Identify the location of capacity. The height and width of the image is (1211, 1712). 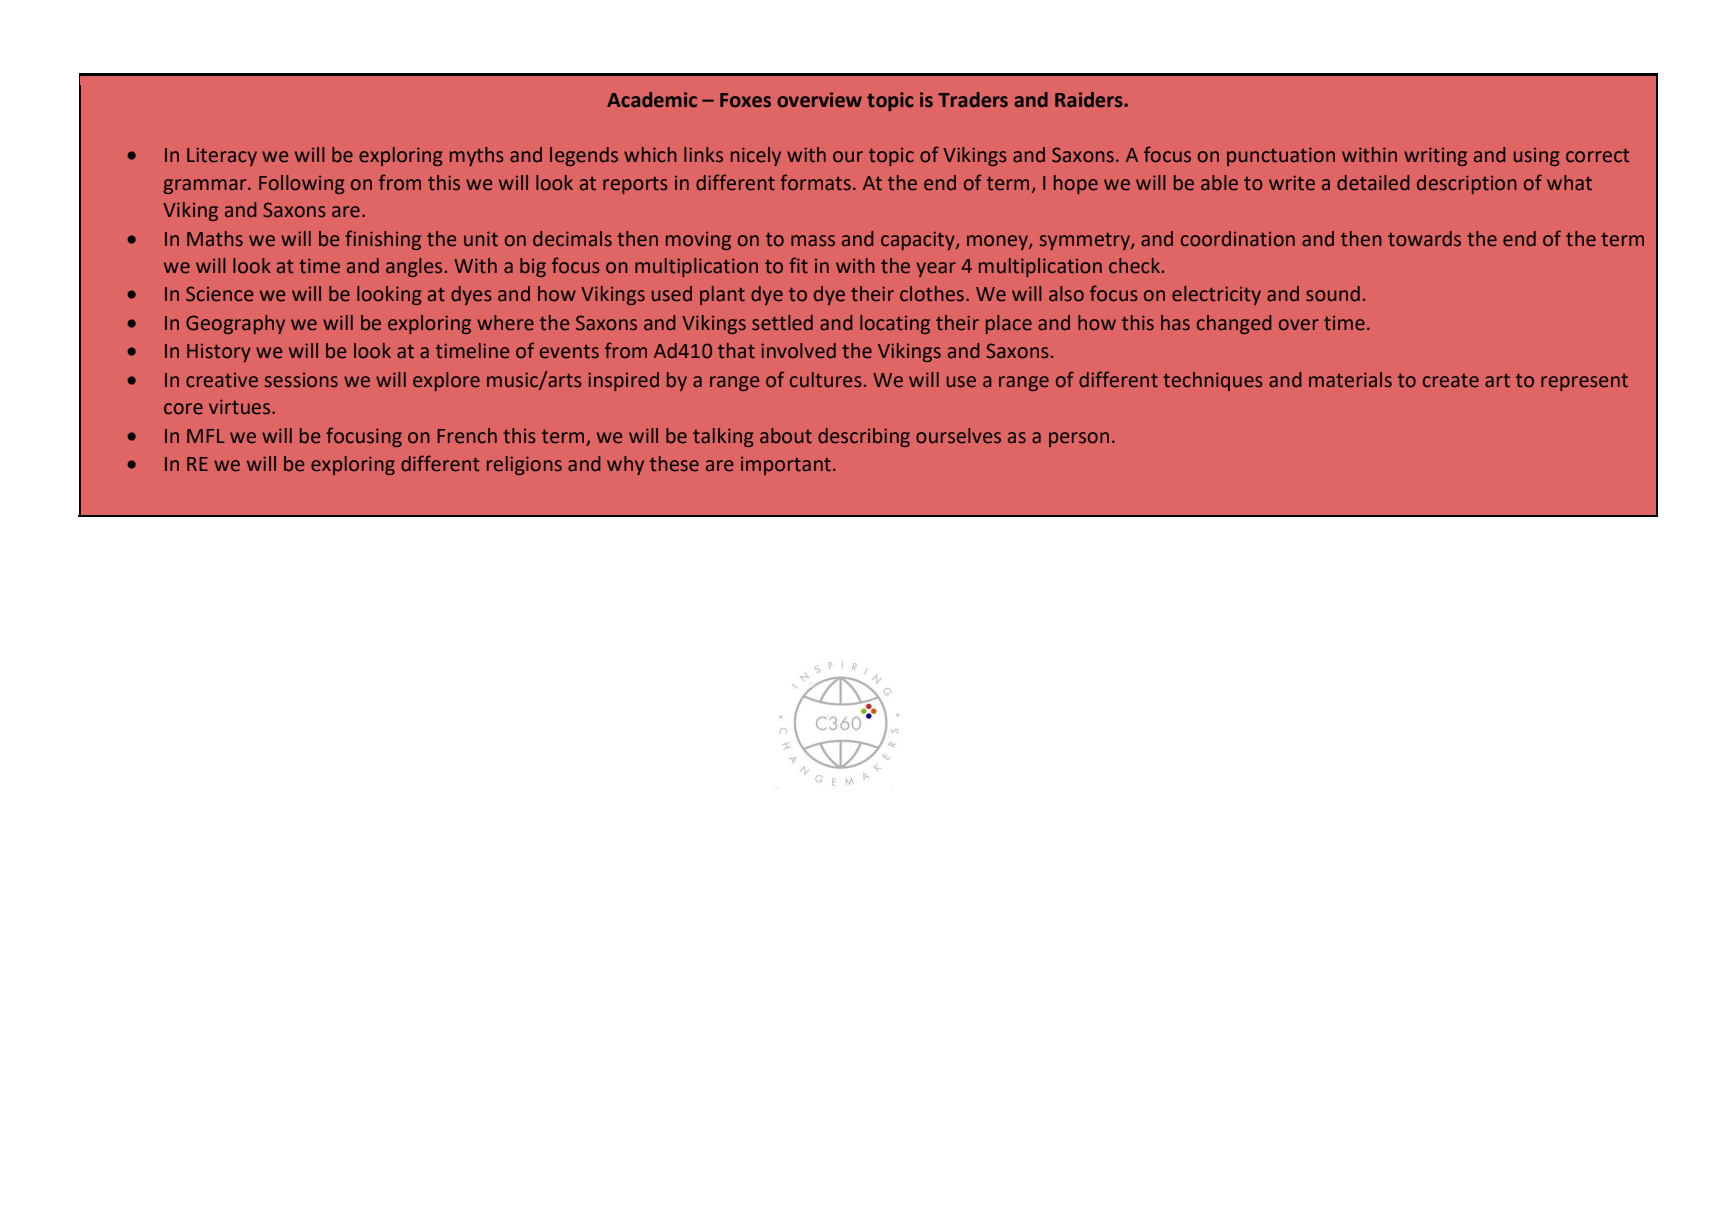
(919, 240).
